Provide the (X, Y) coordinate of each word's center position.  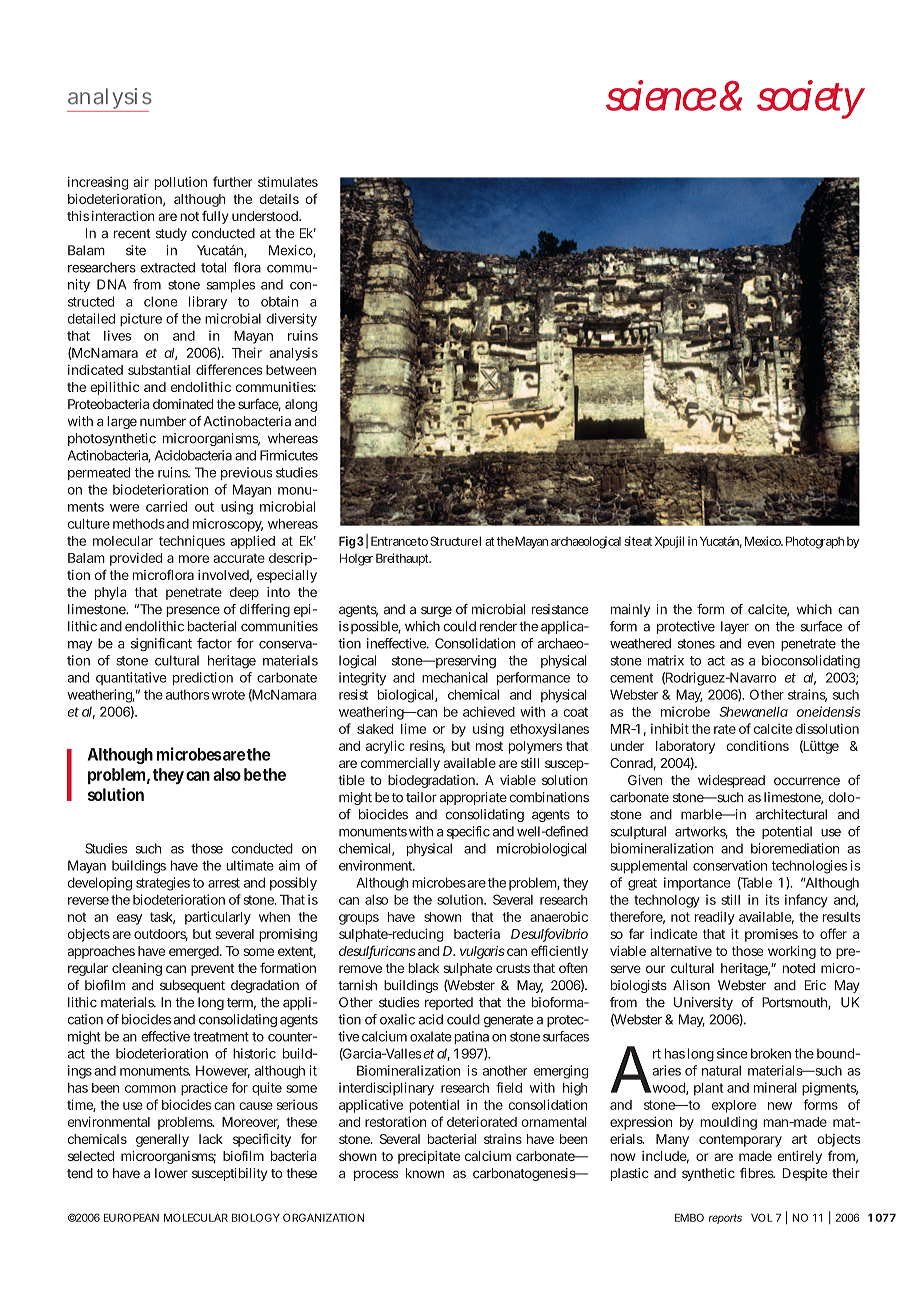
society (811, 99)
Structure (454, 541)
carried (166, 506)
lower (171, 1173)
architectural (791, 814)
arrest (224, 883)
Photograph (815, 542)
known (425, 1173)
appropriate (473, 798)
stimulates (288, 181)
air (141, 181)
